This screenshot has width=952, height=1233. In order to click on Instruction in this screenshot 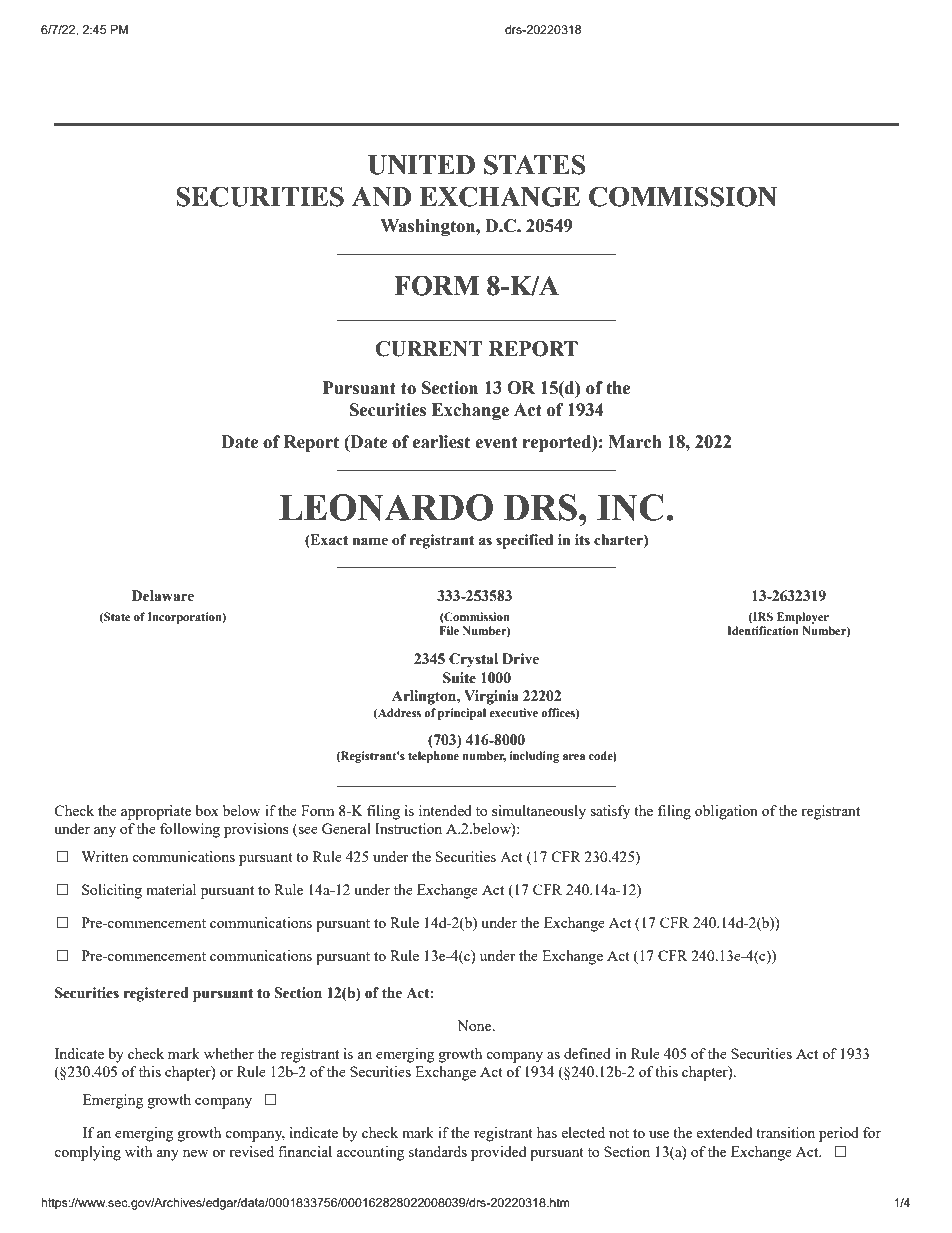, I will do `click(408, 828)`.
